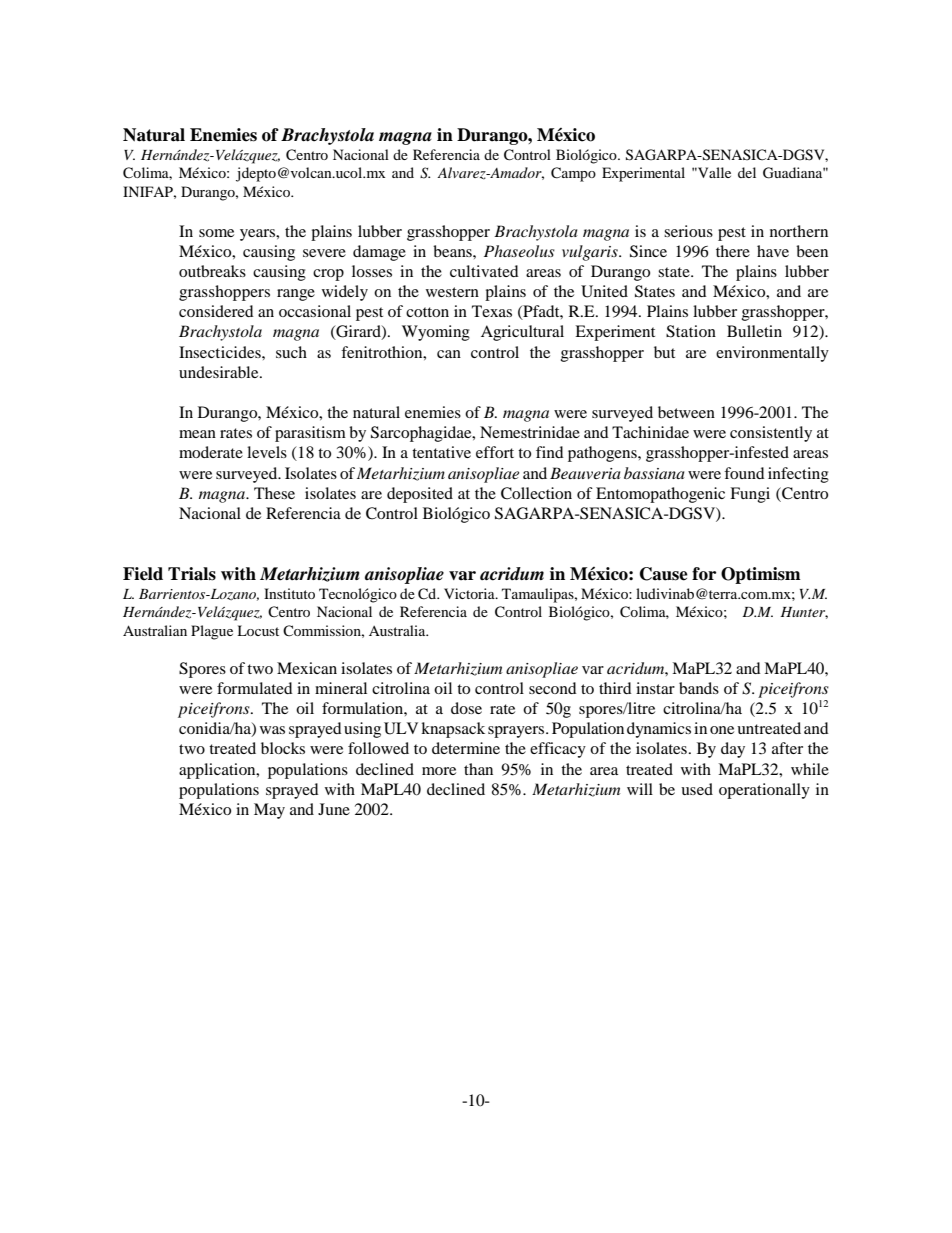 The height and width of the page is (1233, 952). Describe the element at coordinates (804, 613) in the page. I see `Hunter` at that location.
